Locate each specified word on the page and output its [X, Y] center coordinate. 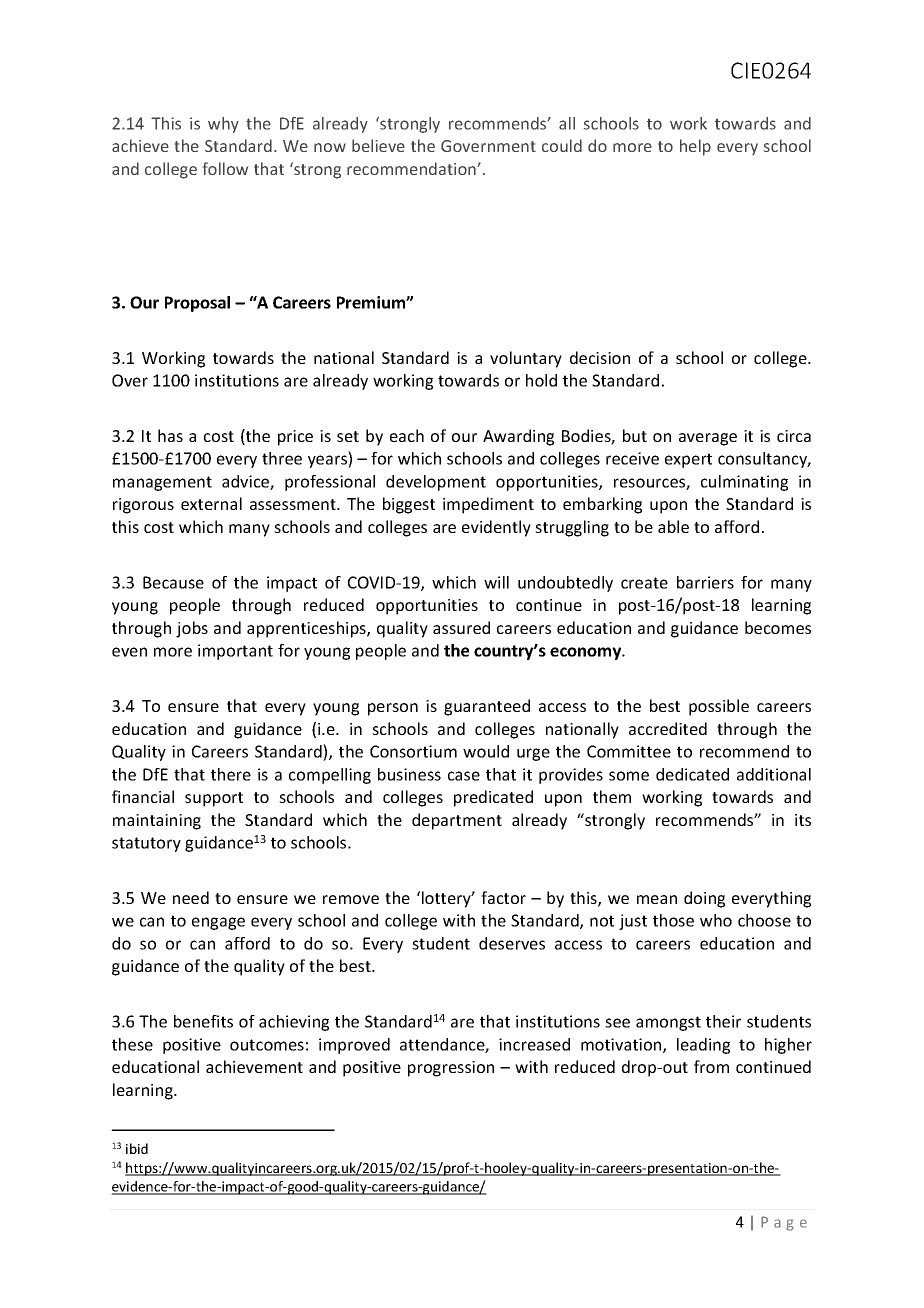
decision [600, 357]
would [486, 751]
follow [225, 168]
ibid [137, 1148]
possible [719, 707]
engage [218, 923]
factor [503, 897]
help [695, 147]
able [673, 526]
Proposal [197, 304]
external [211, 503]
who [716, 920]
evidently [496, 528]
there [231, 774]
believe [378, 145]
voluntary [526, 359]
